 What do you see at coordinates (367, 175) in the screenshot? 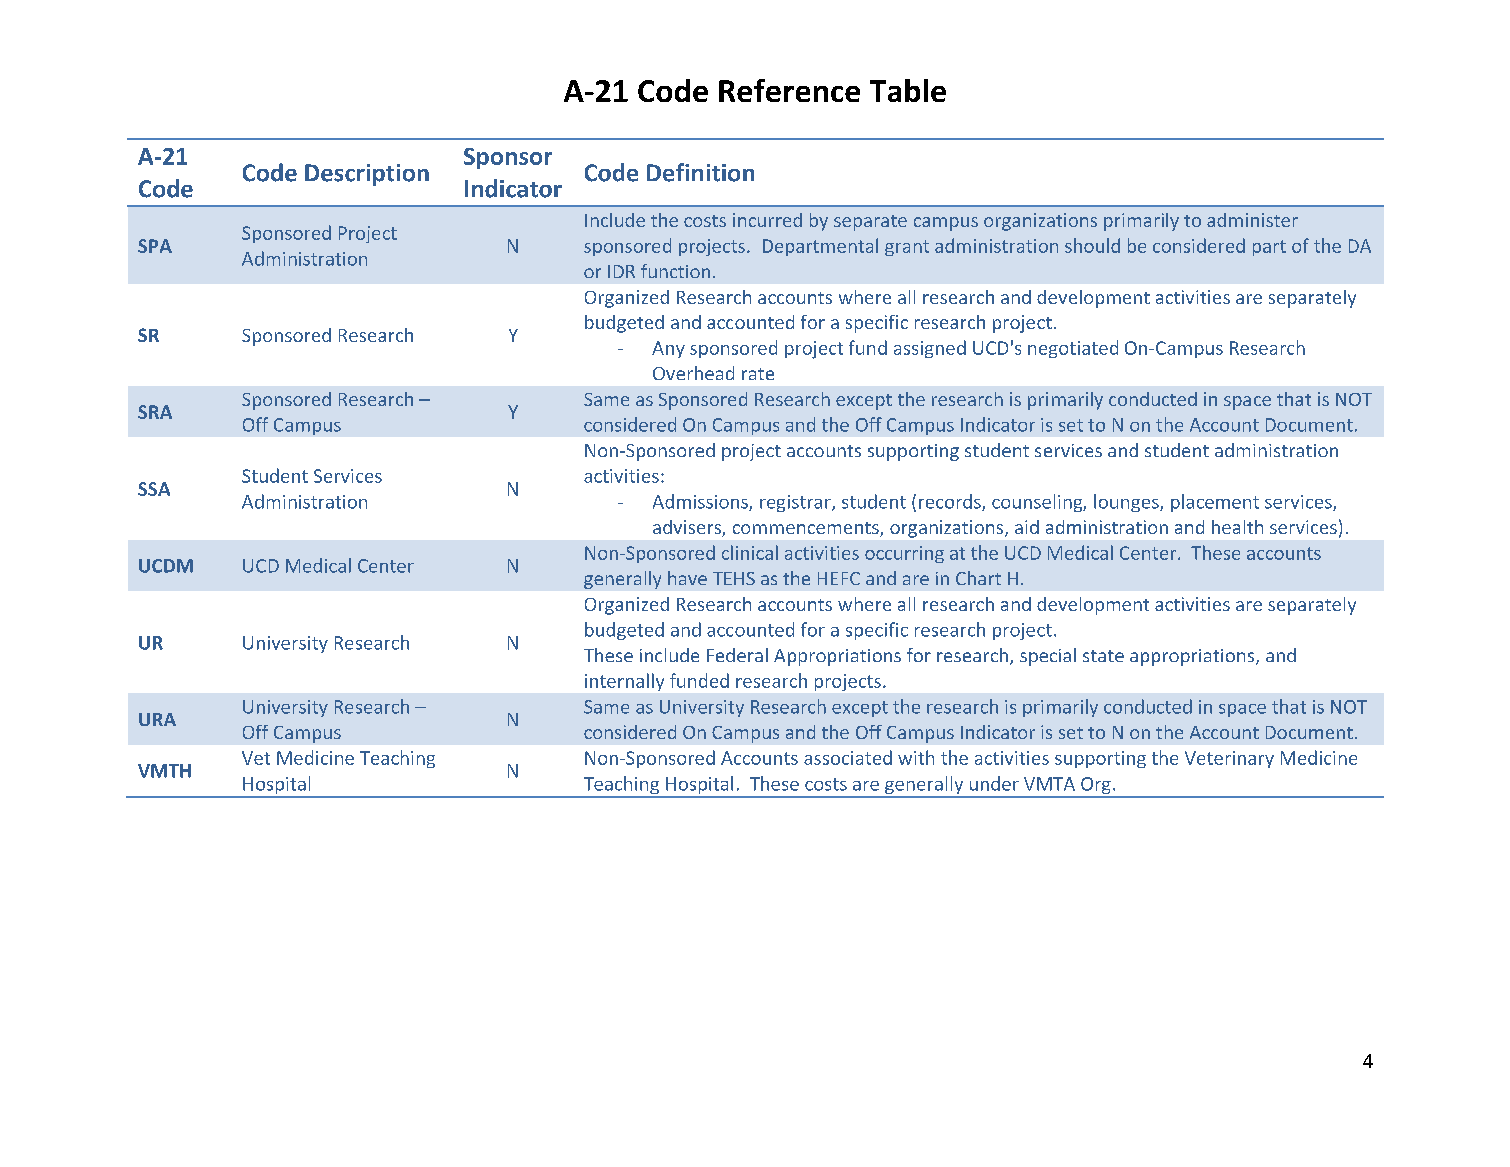
I see `Description` at bounding box center [367, 175].
